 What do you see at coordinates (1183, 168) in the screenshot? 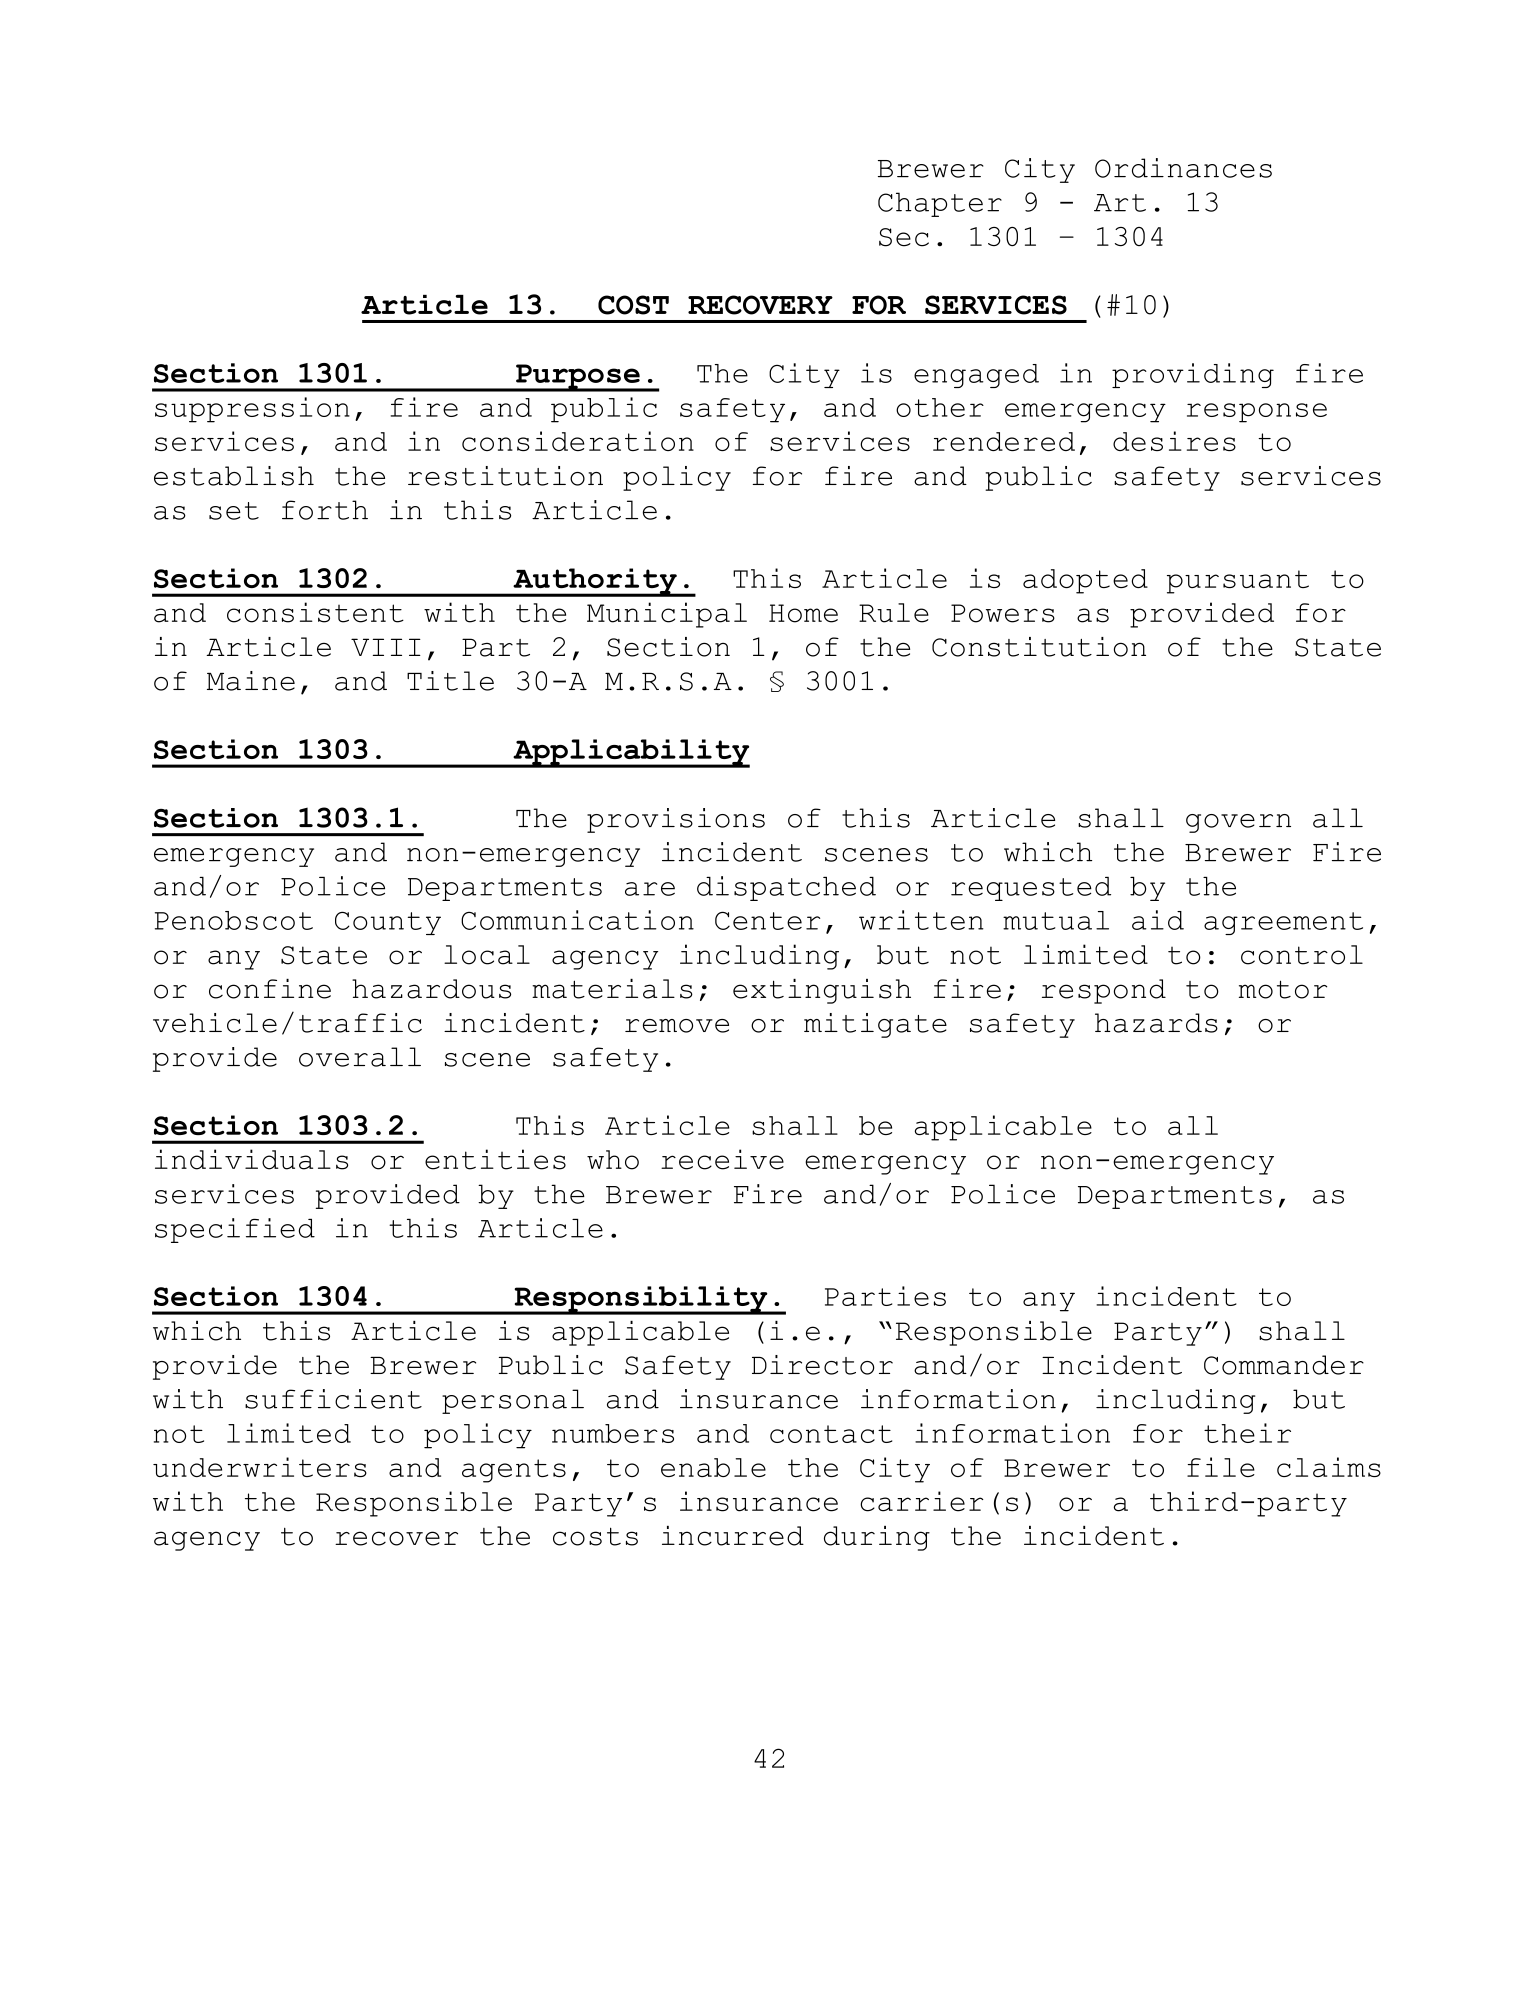
I see `Ordinances` at bounding box center [1183, 168].
